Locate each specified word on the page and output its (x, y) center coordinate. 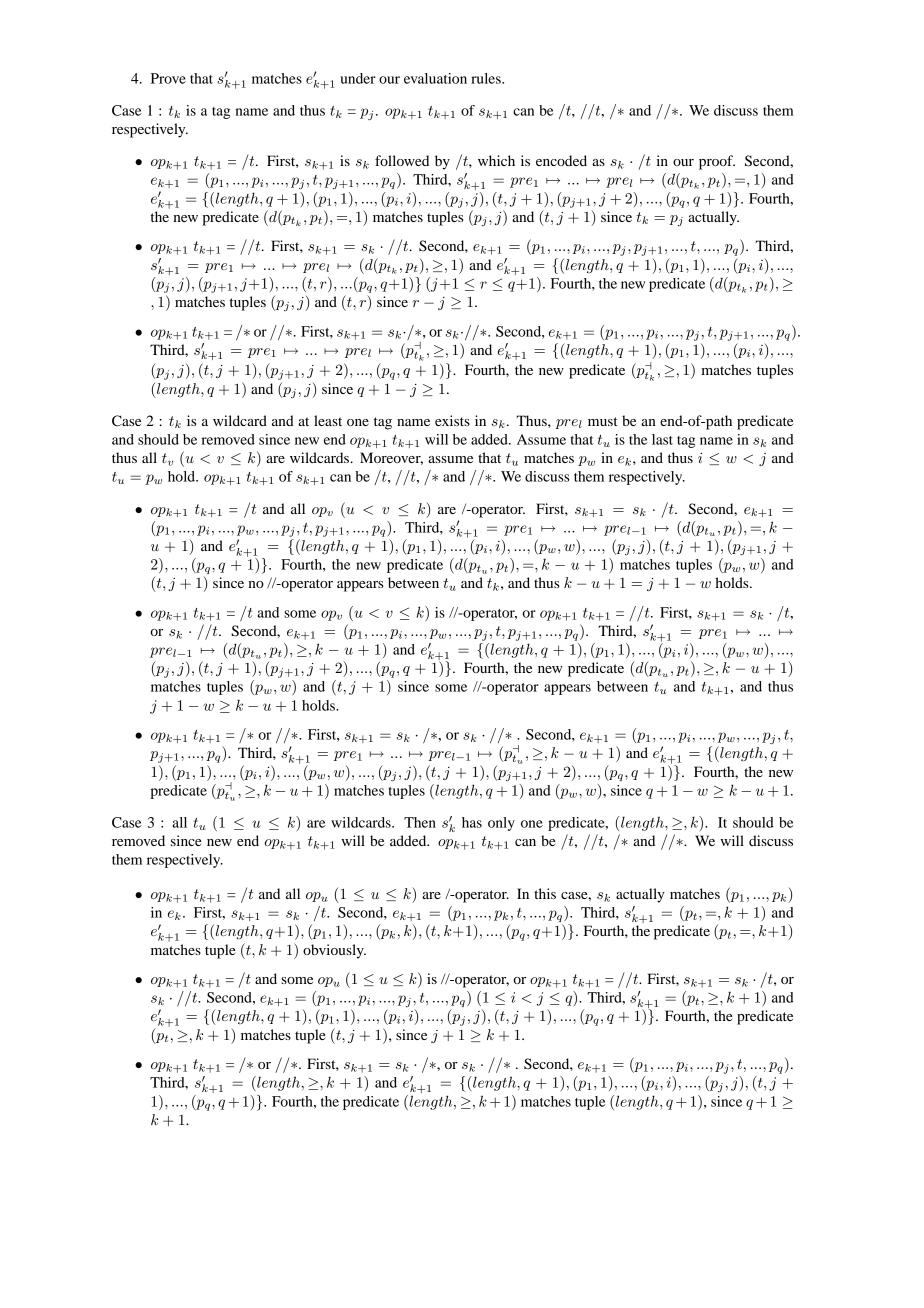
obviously (334, 951)
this (545, 893)
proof (717, 162)
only (501, 824)
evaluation (435, 78)
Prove (168, 78)
